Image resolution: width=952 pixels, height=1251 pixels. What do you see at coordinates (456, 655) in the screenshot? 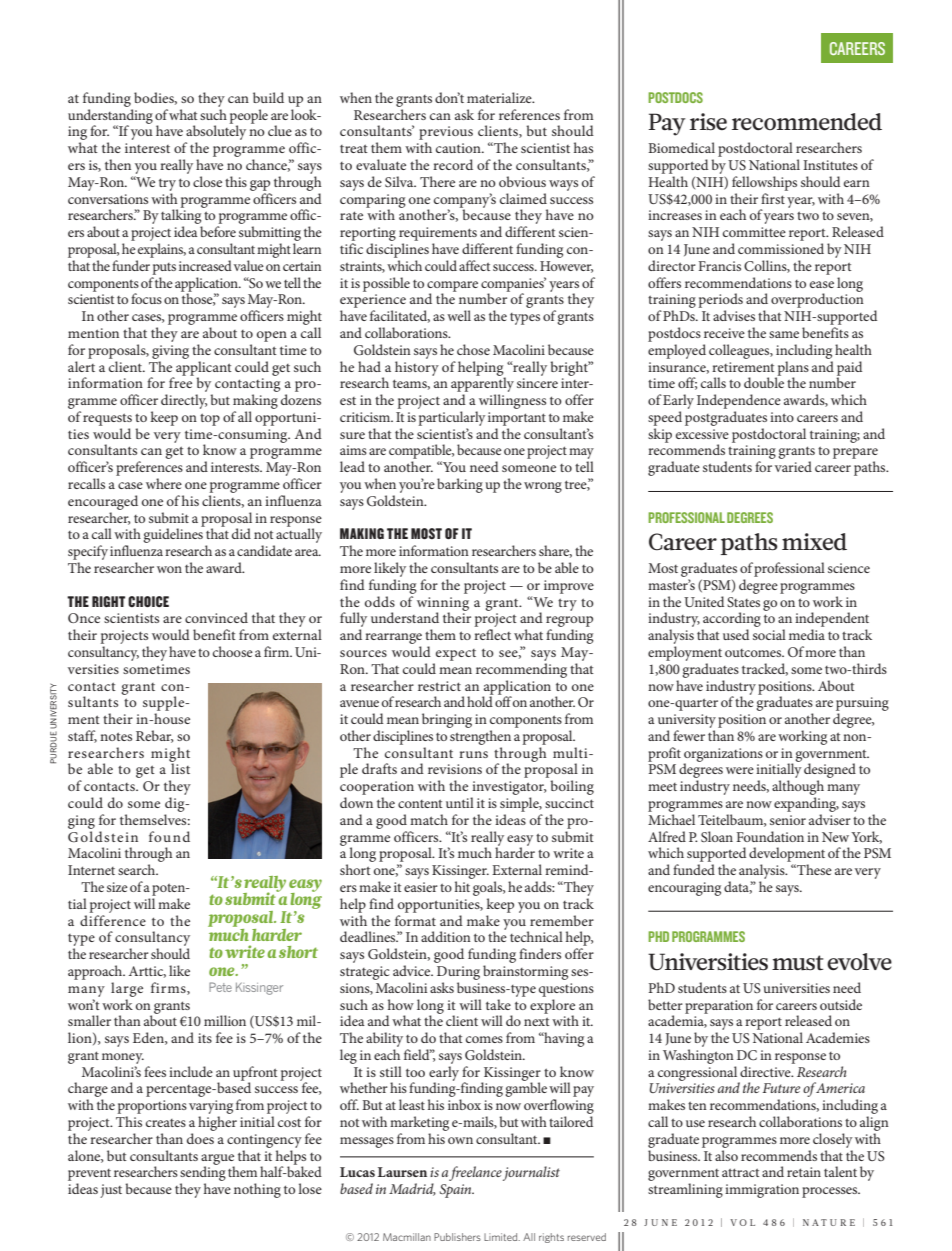
I see `expect` at bounding box center [456, 655].
